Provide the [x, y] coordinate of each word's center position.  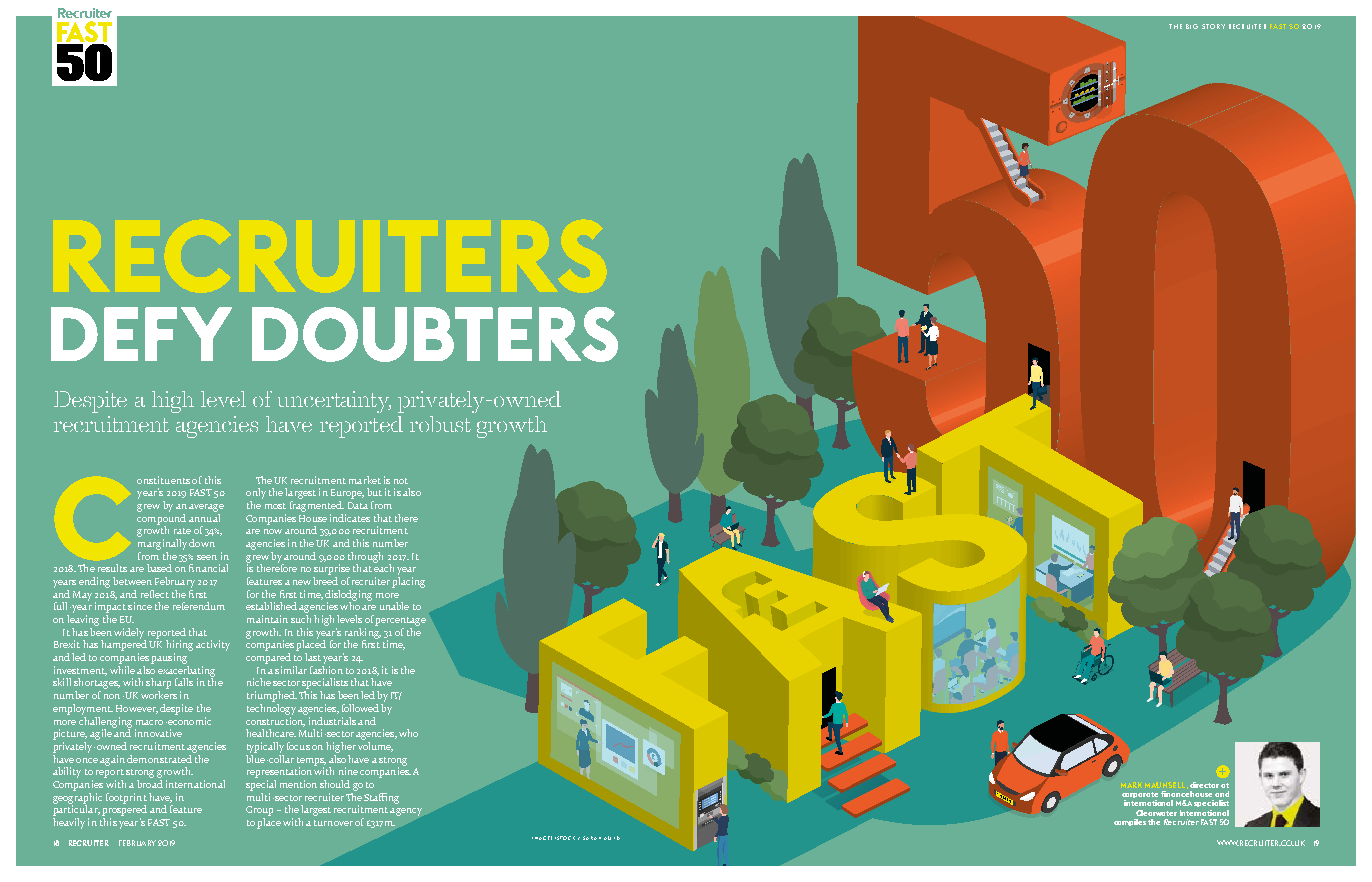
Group [259, 811]
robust [440, 424]
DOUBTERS [435, 334]
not [401, 481]
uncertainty [334, 402]
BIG [1192, 26]
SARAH [592, 838]
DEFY [141, 334]
